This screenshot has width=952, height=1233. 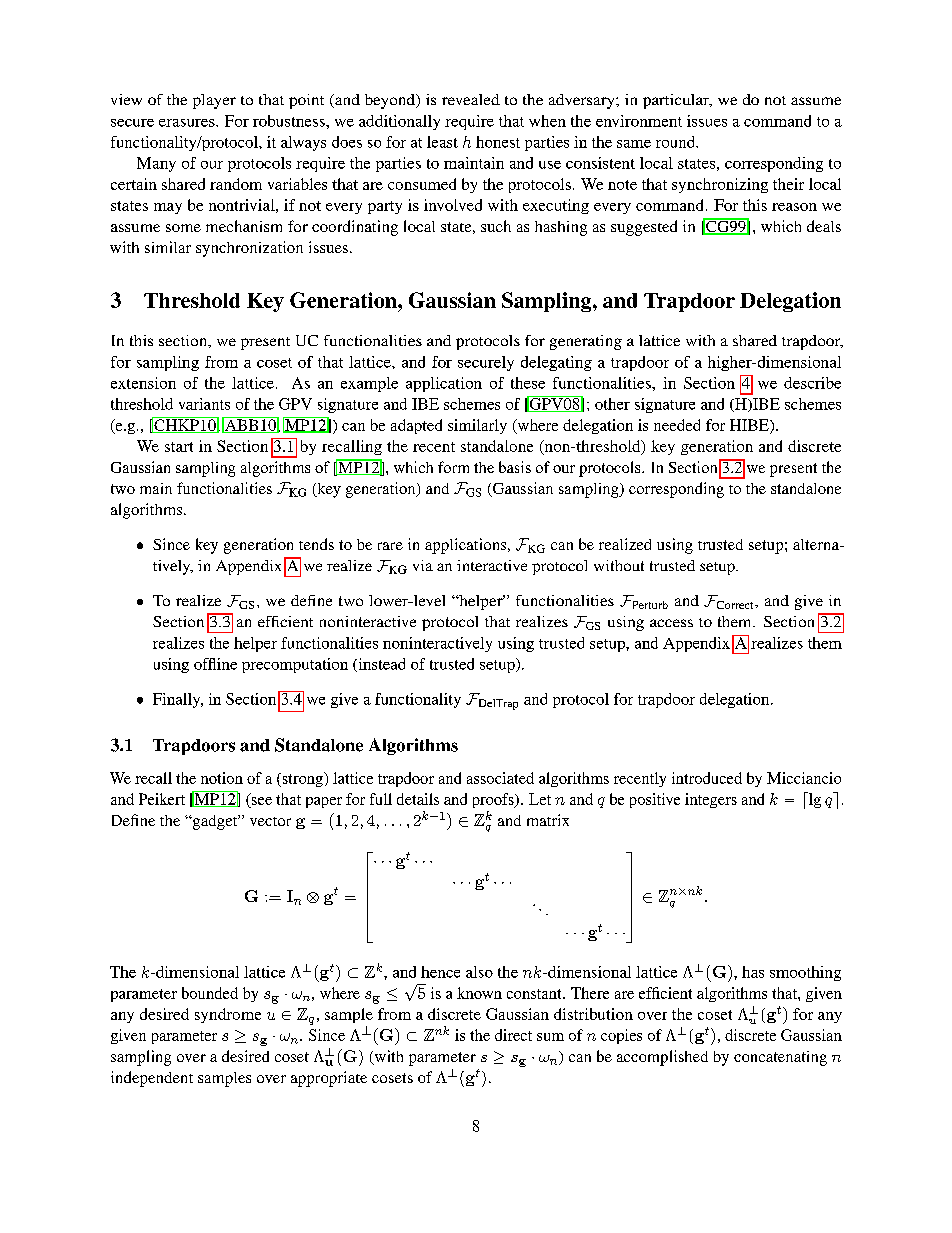 I want to click on round, so click(x=676, y=142).
